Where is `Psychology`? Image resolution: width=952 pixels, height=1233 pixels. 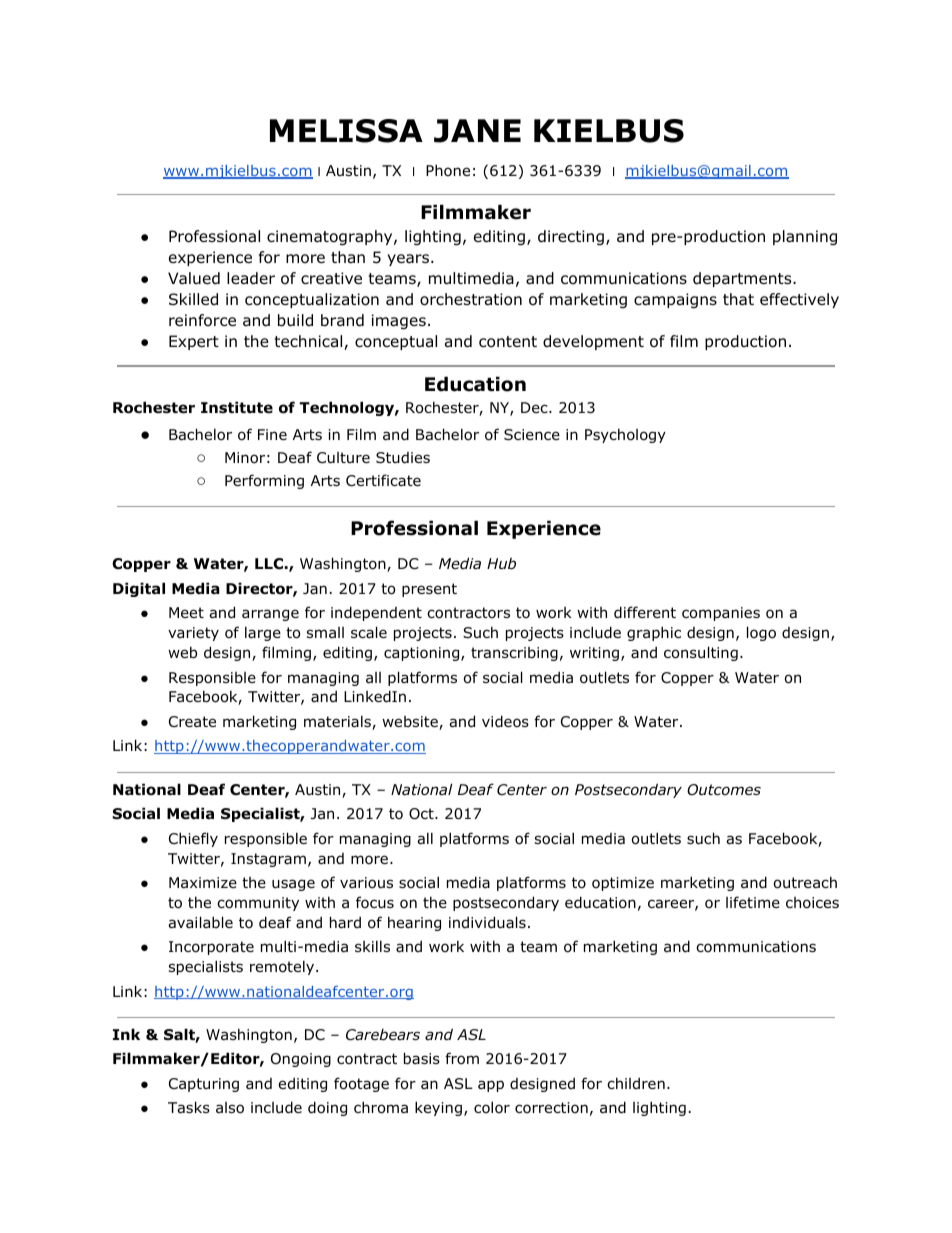 Psychology is located at coordinates (625, 435).
